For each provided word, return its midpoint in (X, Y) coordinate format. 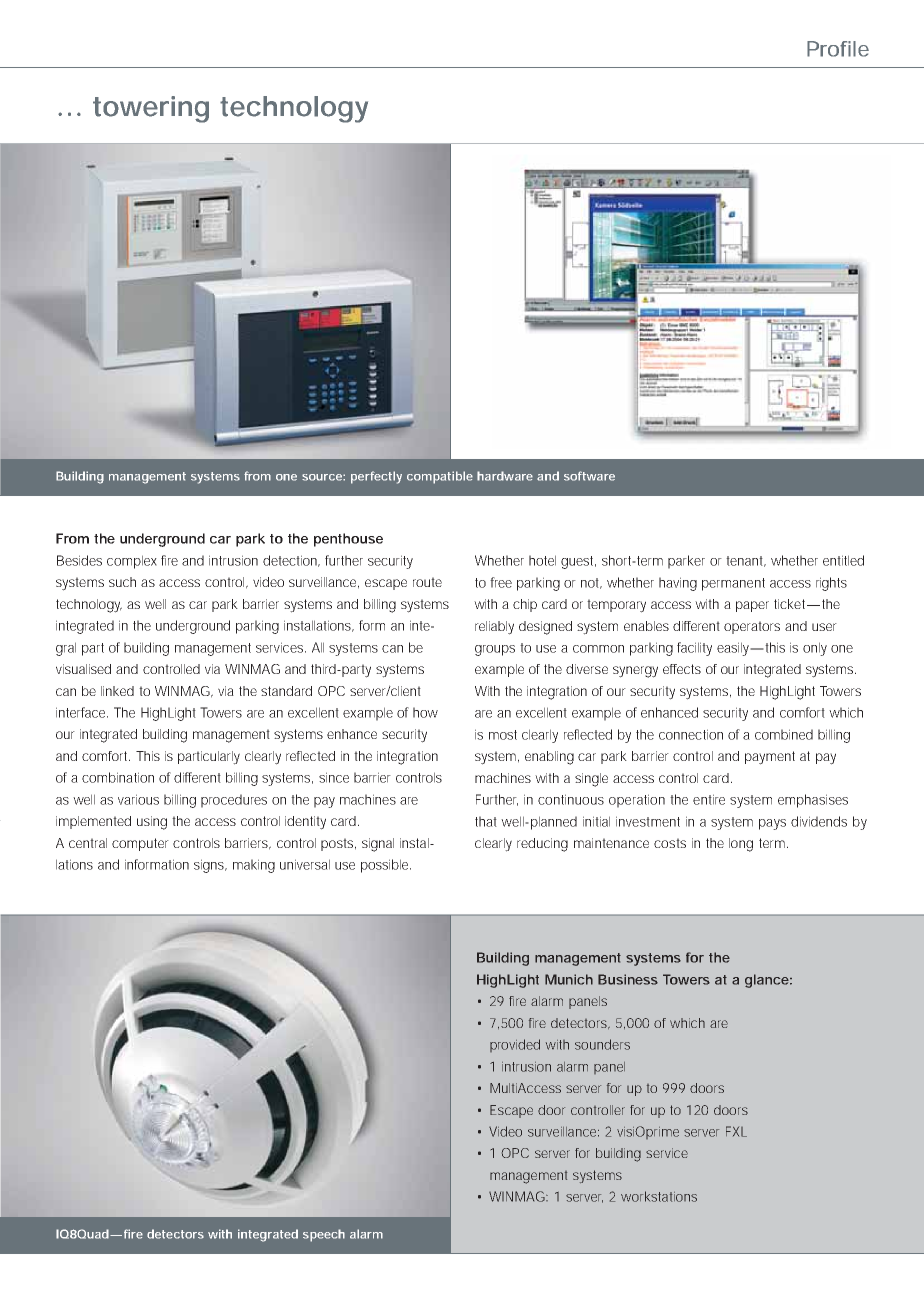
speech (324, 1235)
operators (752, 627)
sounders (602, 1044)
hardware (505, 476)
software (589, 476)
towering (151, 109)
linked (117, 691)
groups (495, 650)
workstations (659, 1196)
